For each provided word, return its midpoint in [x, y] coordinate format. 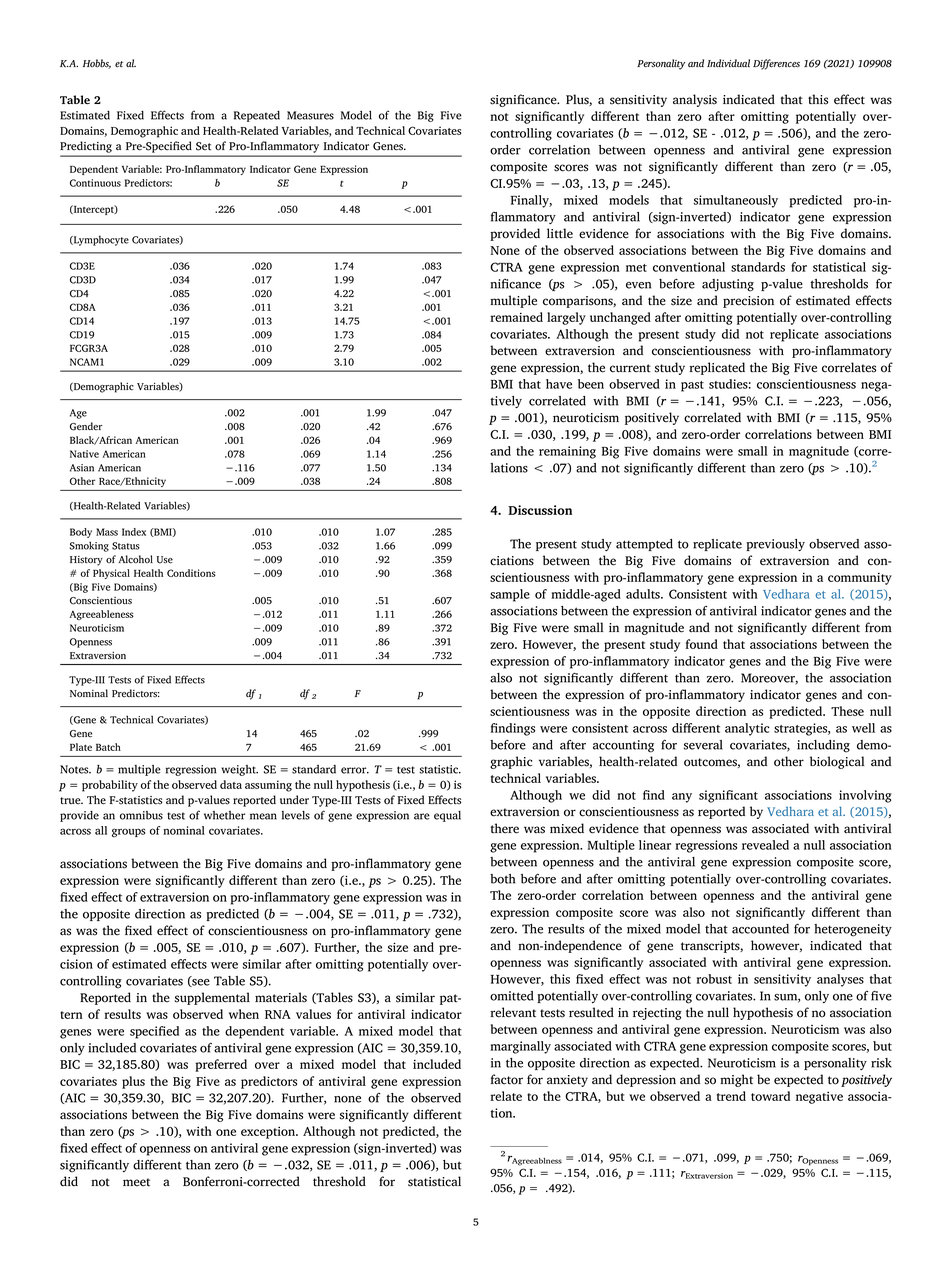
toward [770, 1096]
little [560, 233]
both [502, 879]
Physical [111, 574]
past [692, 386]
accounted [760, 929]
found [702, 644]
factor [507, 1079]
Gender [86, 426]
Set [203, 146]
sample [510, 595]
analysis [695, 100]
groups [128, 833]
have [559, 384]
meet [136, 1182]
